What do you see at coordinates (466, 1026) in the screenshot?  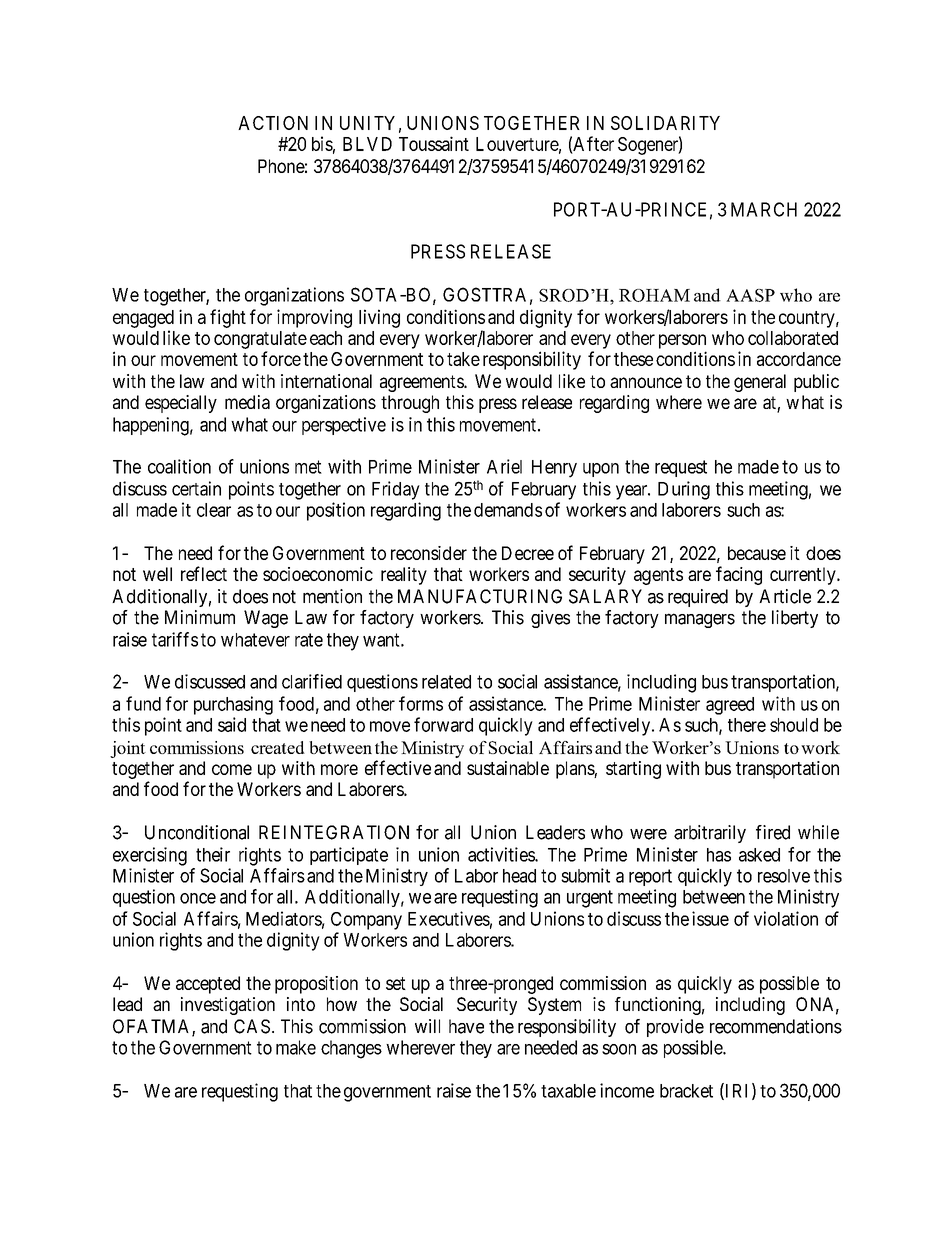 I see `have` at bounding box center [466, 1026].
